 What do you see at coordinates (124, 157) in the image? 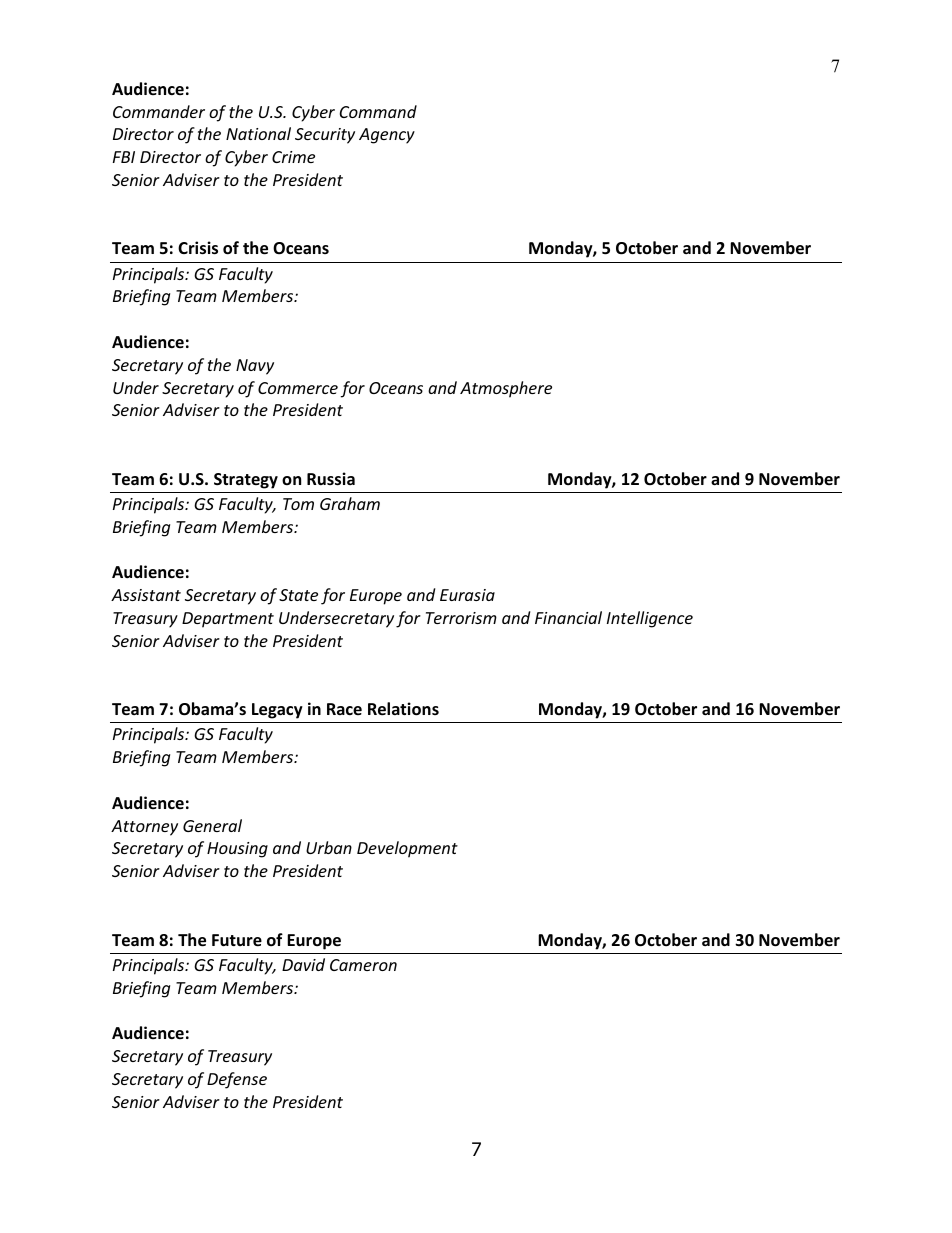
I see `FBI` at bounding box center [124, 157].
